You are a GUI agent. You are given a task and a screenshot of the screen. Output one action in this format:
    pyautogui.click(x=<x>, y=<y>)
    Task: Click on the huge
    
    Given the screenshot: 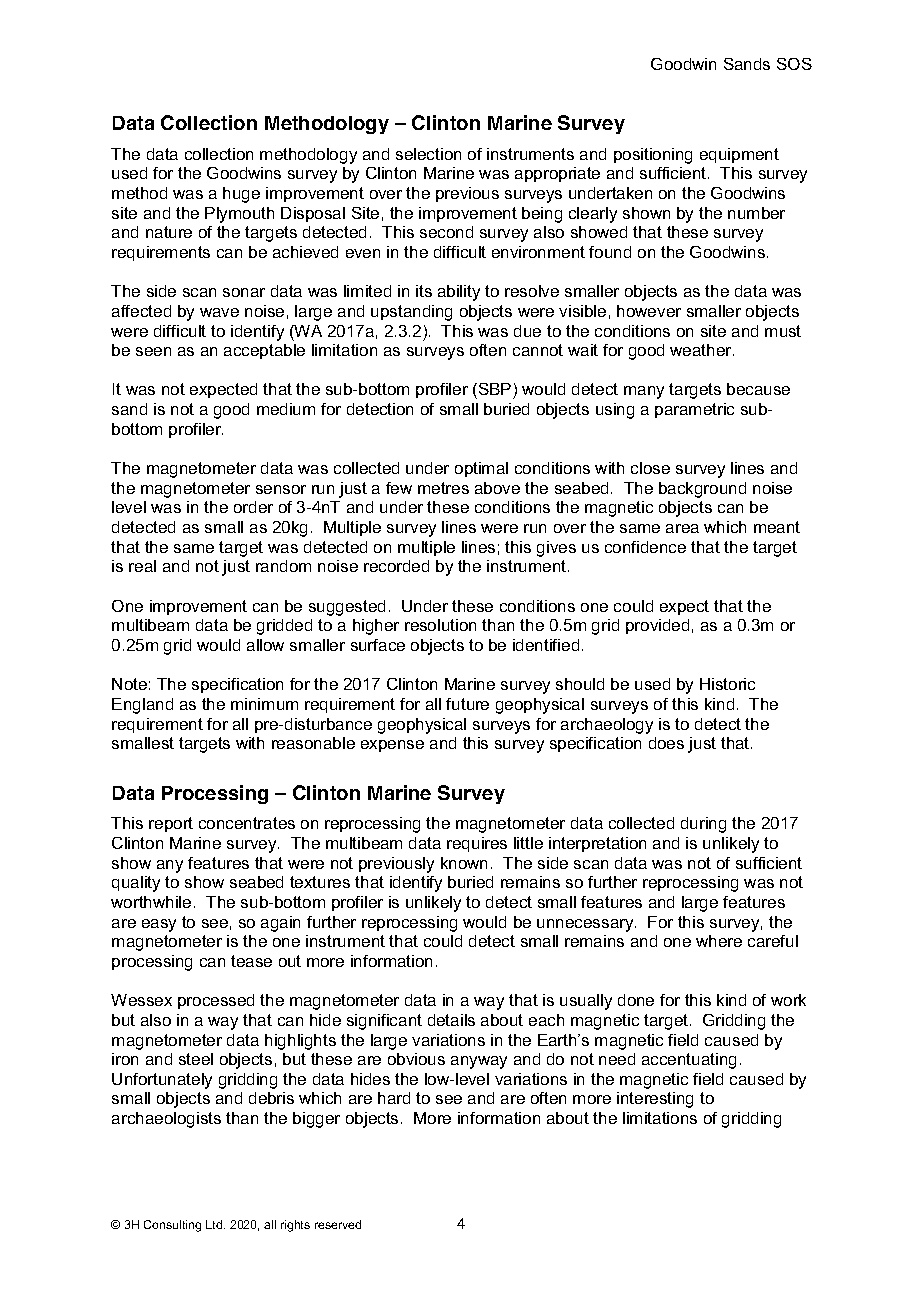 What is the action you would take?
    pyautogui.click(x=241, y=195)
